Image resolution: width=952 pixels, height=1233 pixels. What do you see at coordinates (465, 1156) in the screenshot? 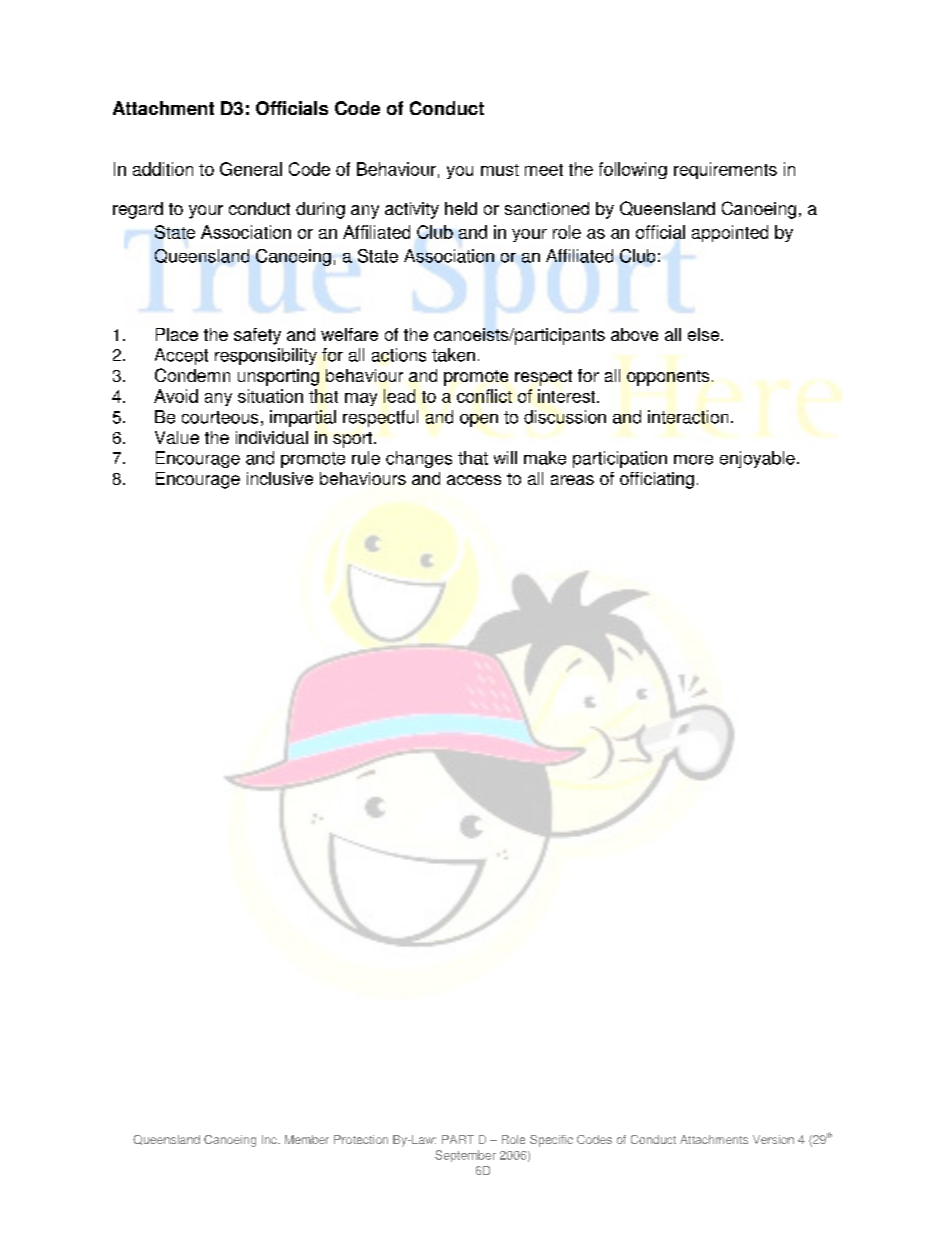
I see `September` at bounding box center [465, 1156].
